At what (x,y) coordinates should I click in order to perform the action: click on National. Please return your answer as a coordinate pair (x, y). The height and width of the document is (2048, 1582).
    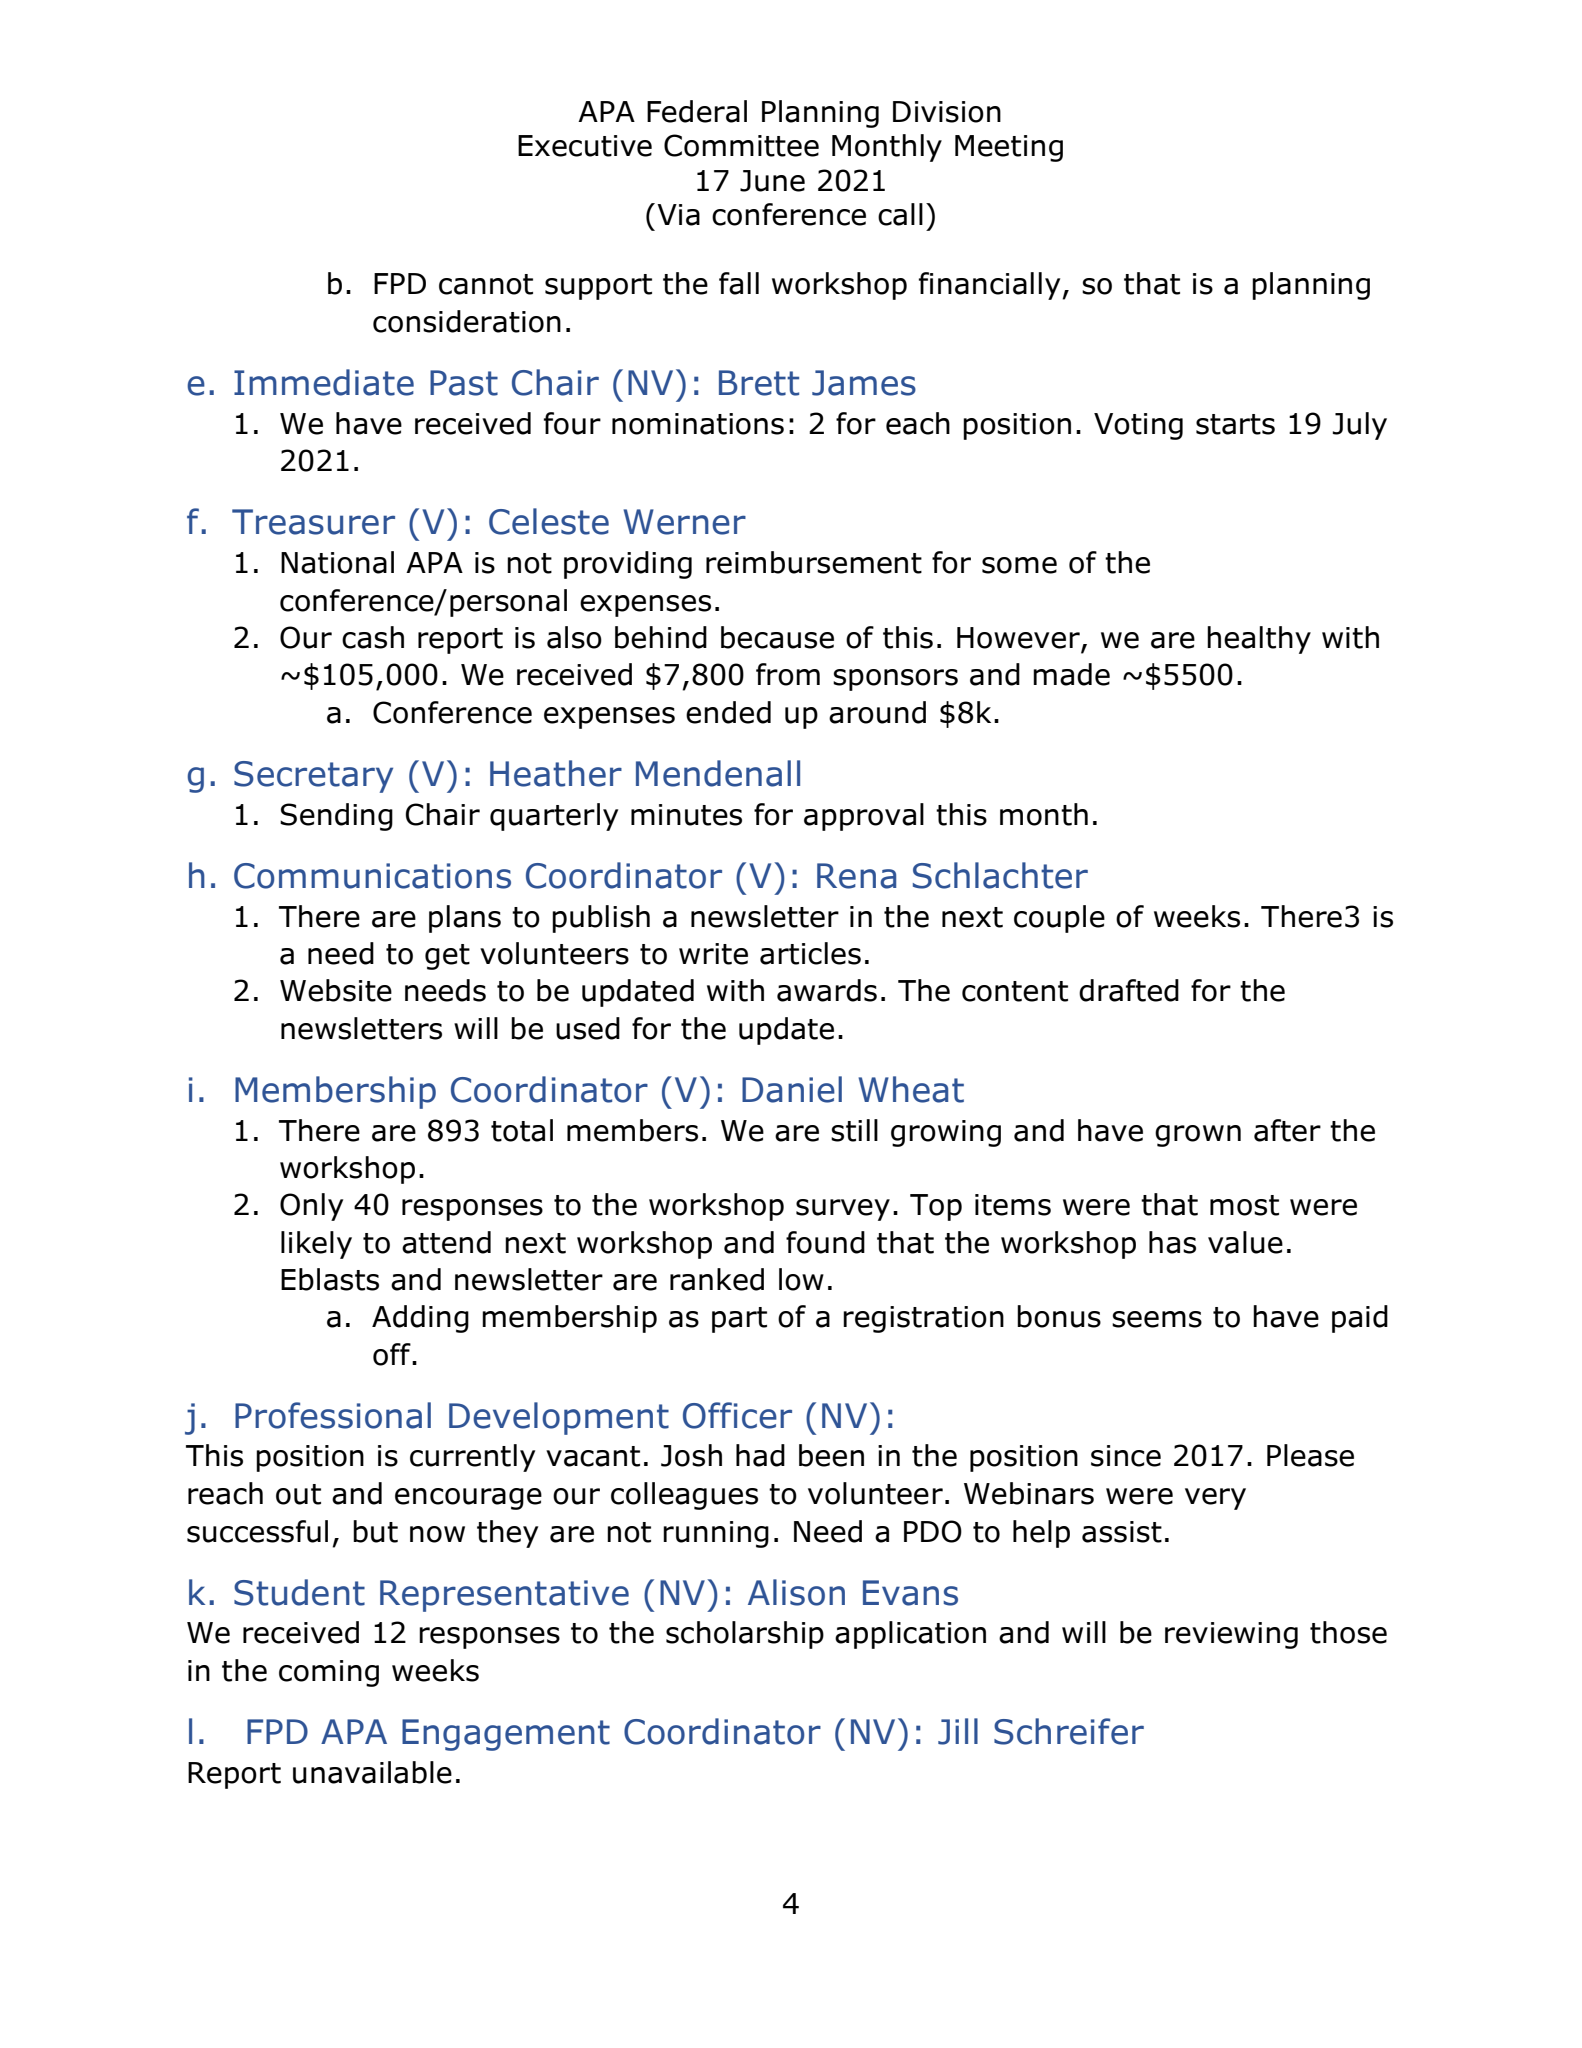
    Looking at the image, I should click on (337, 562).
